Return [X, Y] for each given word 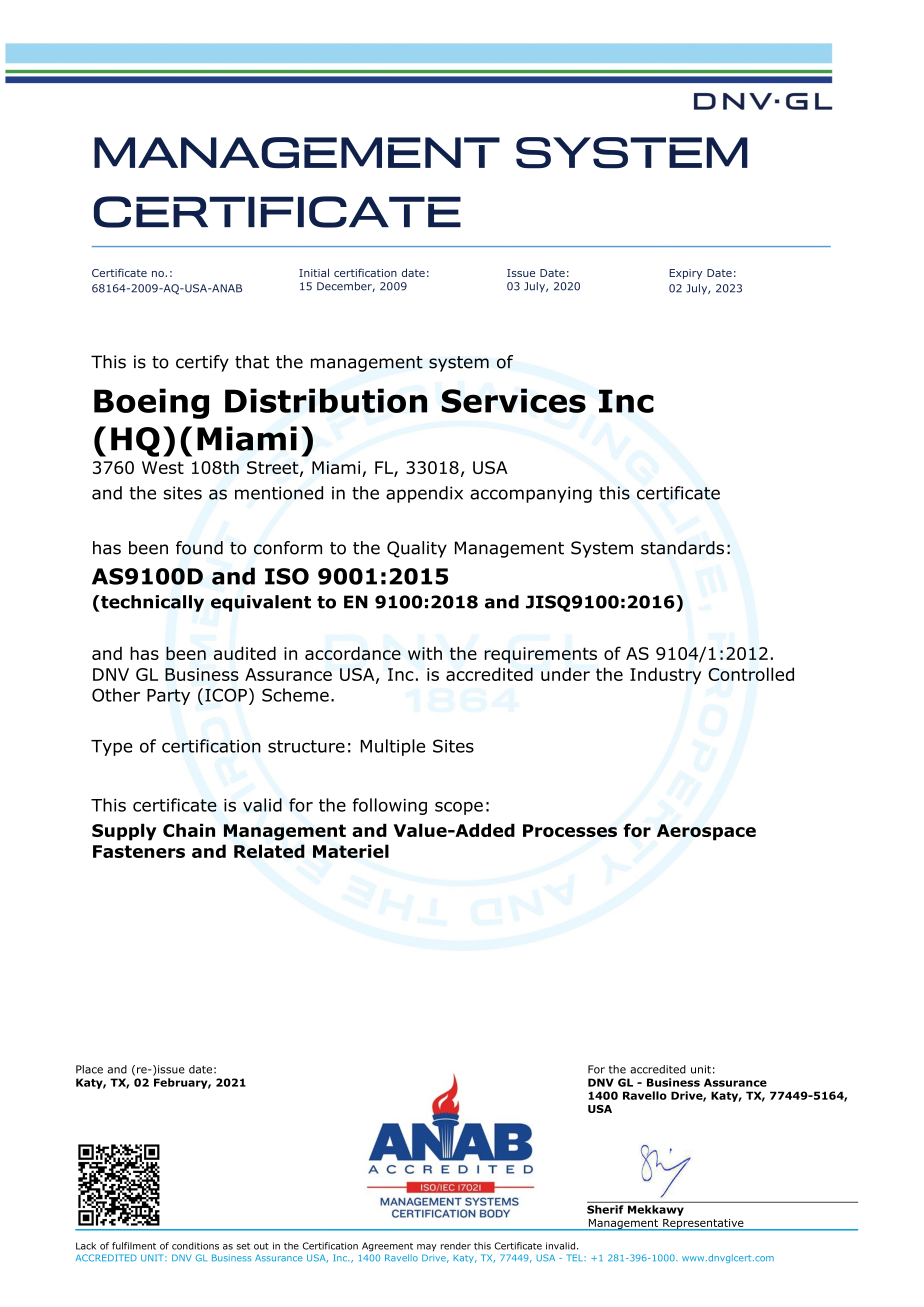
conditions [195, 1246]
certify [202, 363]
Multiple [392, 747]
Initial [314, 272]
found [199, 548]
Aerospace [706, 832]
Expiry [685, 274]
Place [89, 1069]
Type [111, 748]
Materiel [351, 851]
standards [682, 548]
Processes [570, 830]
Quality [417, 549]
